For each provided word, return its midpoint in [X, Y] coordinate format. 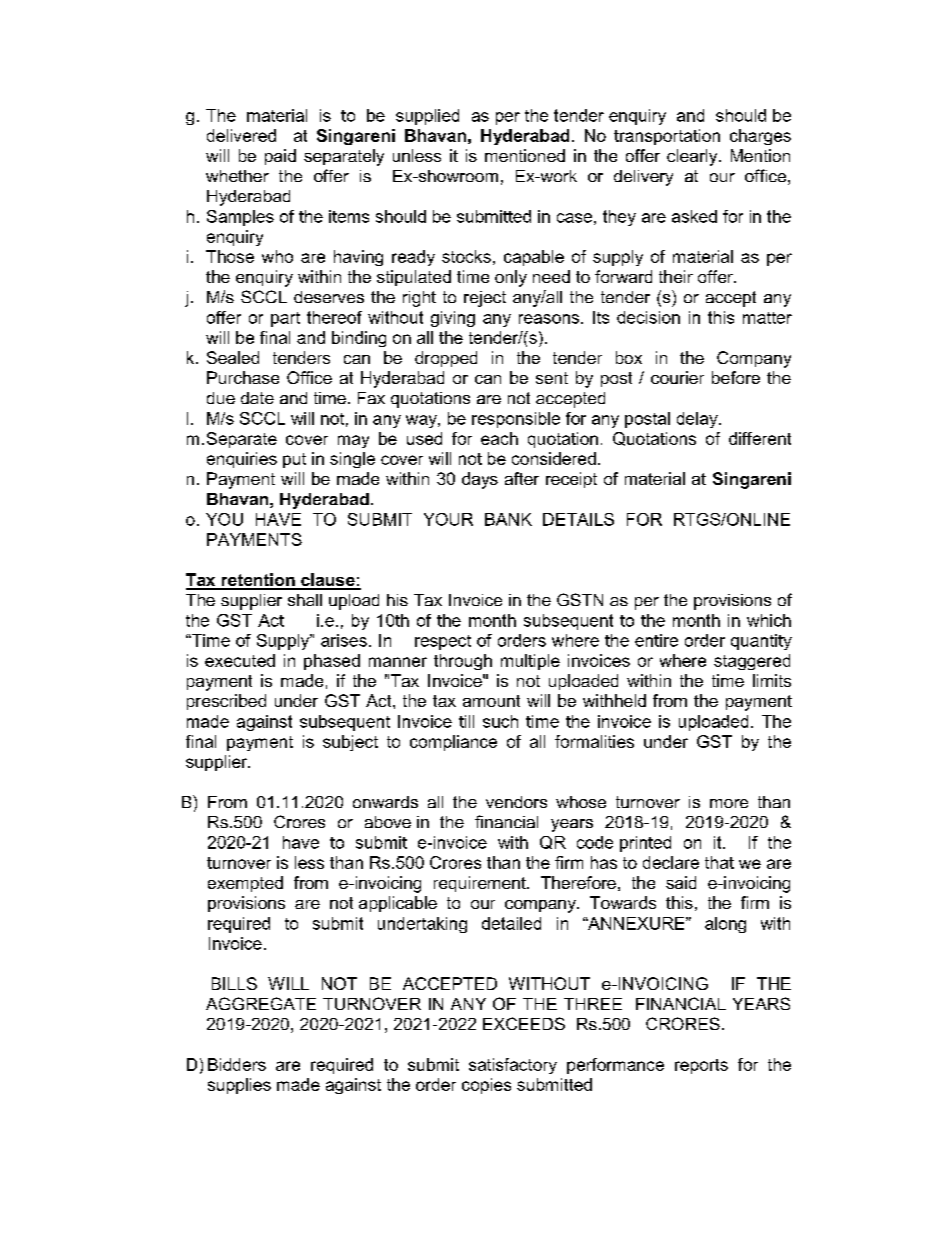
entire [656, 640]
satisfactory [513, 1066]
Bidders [237, 1064]
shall [305, 600]
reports [701, 1066]
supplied [427, 117]
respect [443, 642]
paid [280, 157]
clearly [693, 157]
